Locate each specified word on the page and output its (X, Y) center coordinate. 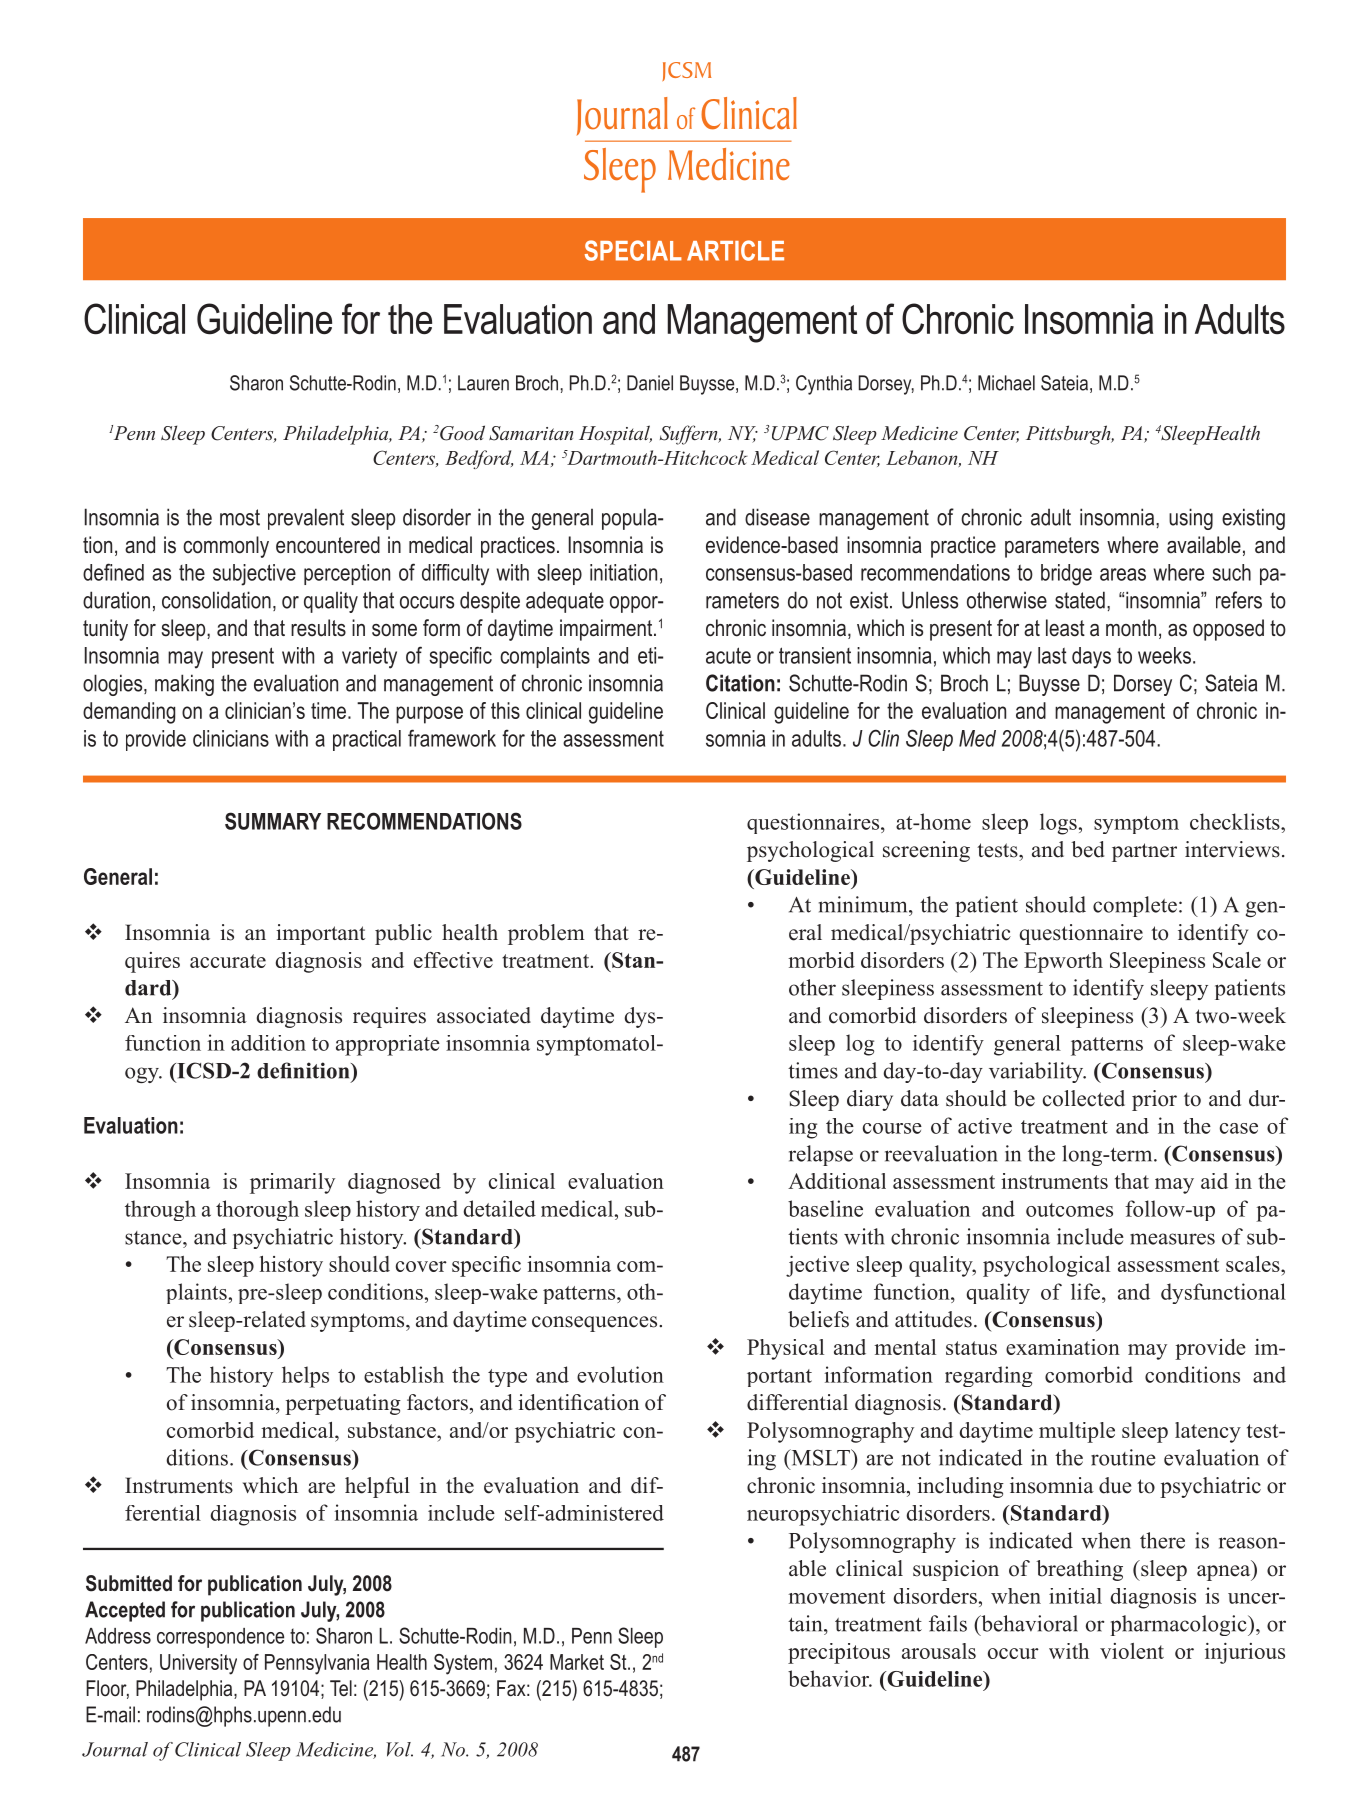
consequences (596, 1324)
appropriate (388, 1045)
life (1087, 1291)
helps (305, 1377)
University (198, 1664)
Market (577, 1662)
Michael (1006, 383)
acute (728, 655)
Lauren (483, 383)
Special (633, 250)
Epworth (1063, 962)
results (318, 628)
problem (546, 934)
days (1091, 658)
